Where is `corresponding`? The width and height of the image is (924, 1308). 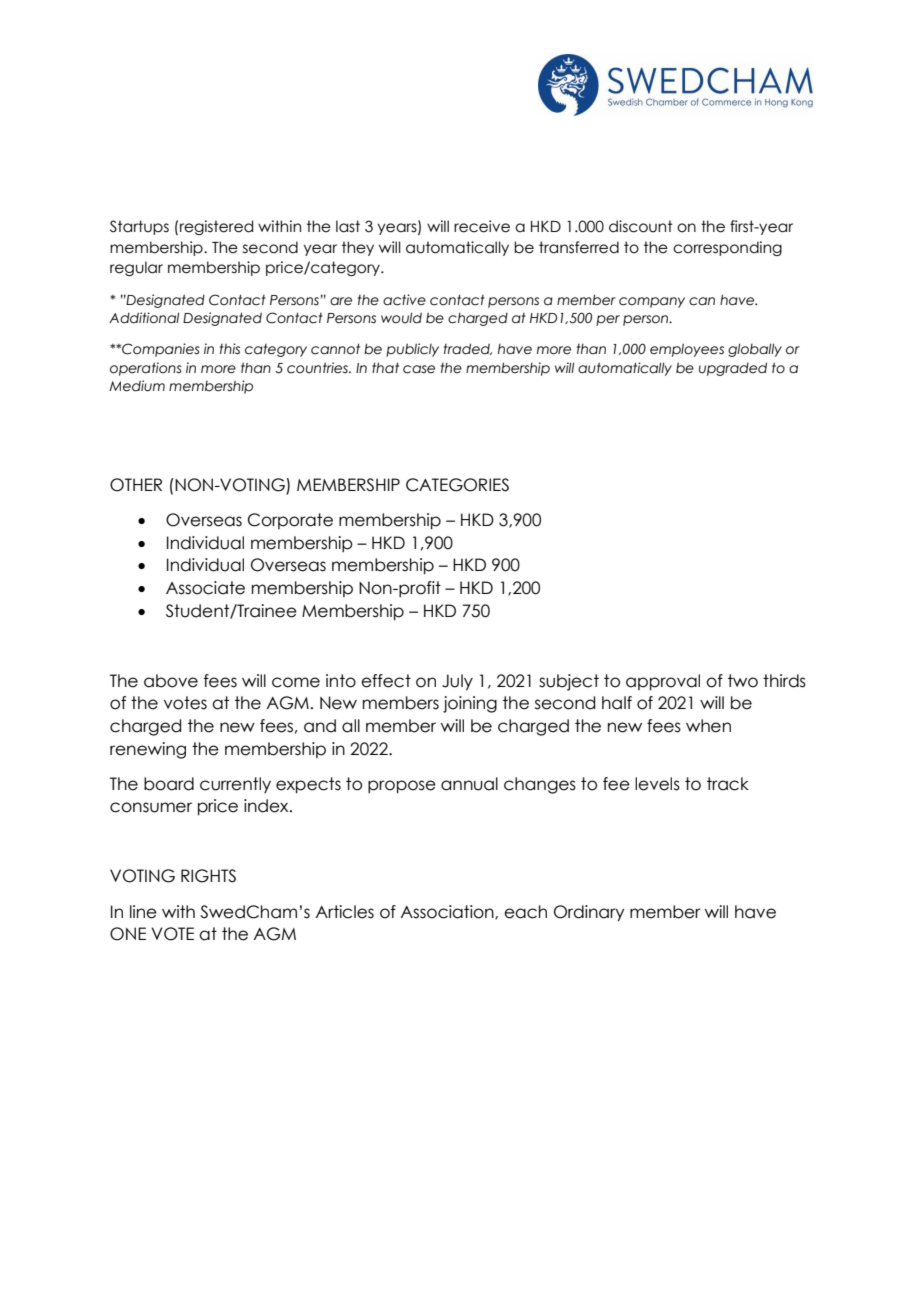
corresponding is located at coordinates (727, 248).
